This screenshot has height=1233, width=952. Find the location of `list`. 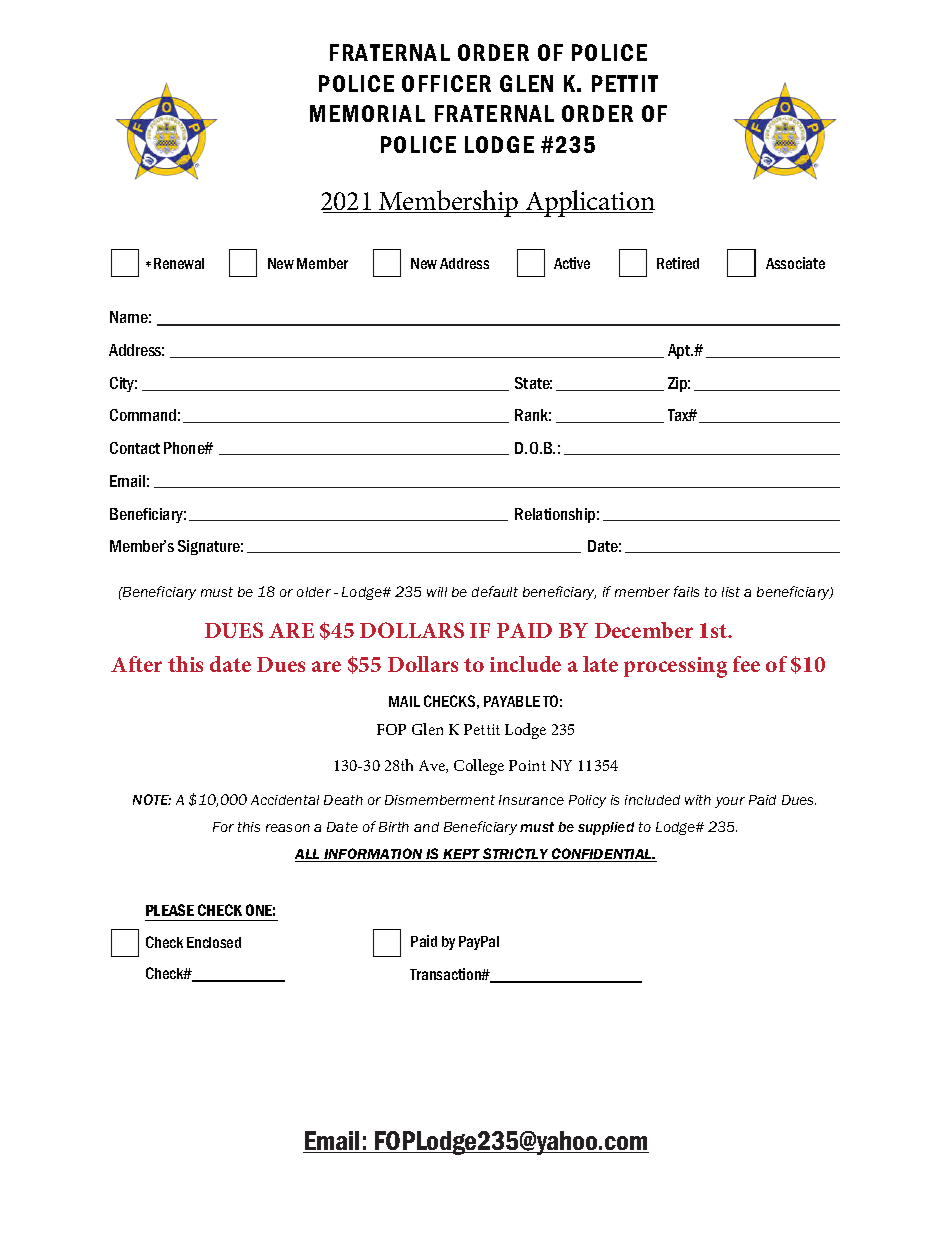

list is located at coordinates (731, 592).
